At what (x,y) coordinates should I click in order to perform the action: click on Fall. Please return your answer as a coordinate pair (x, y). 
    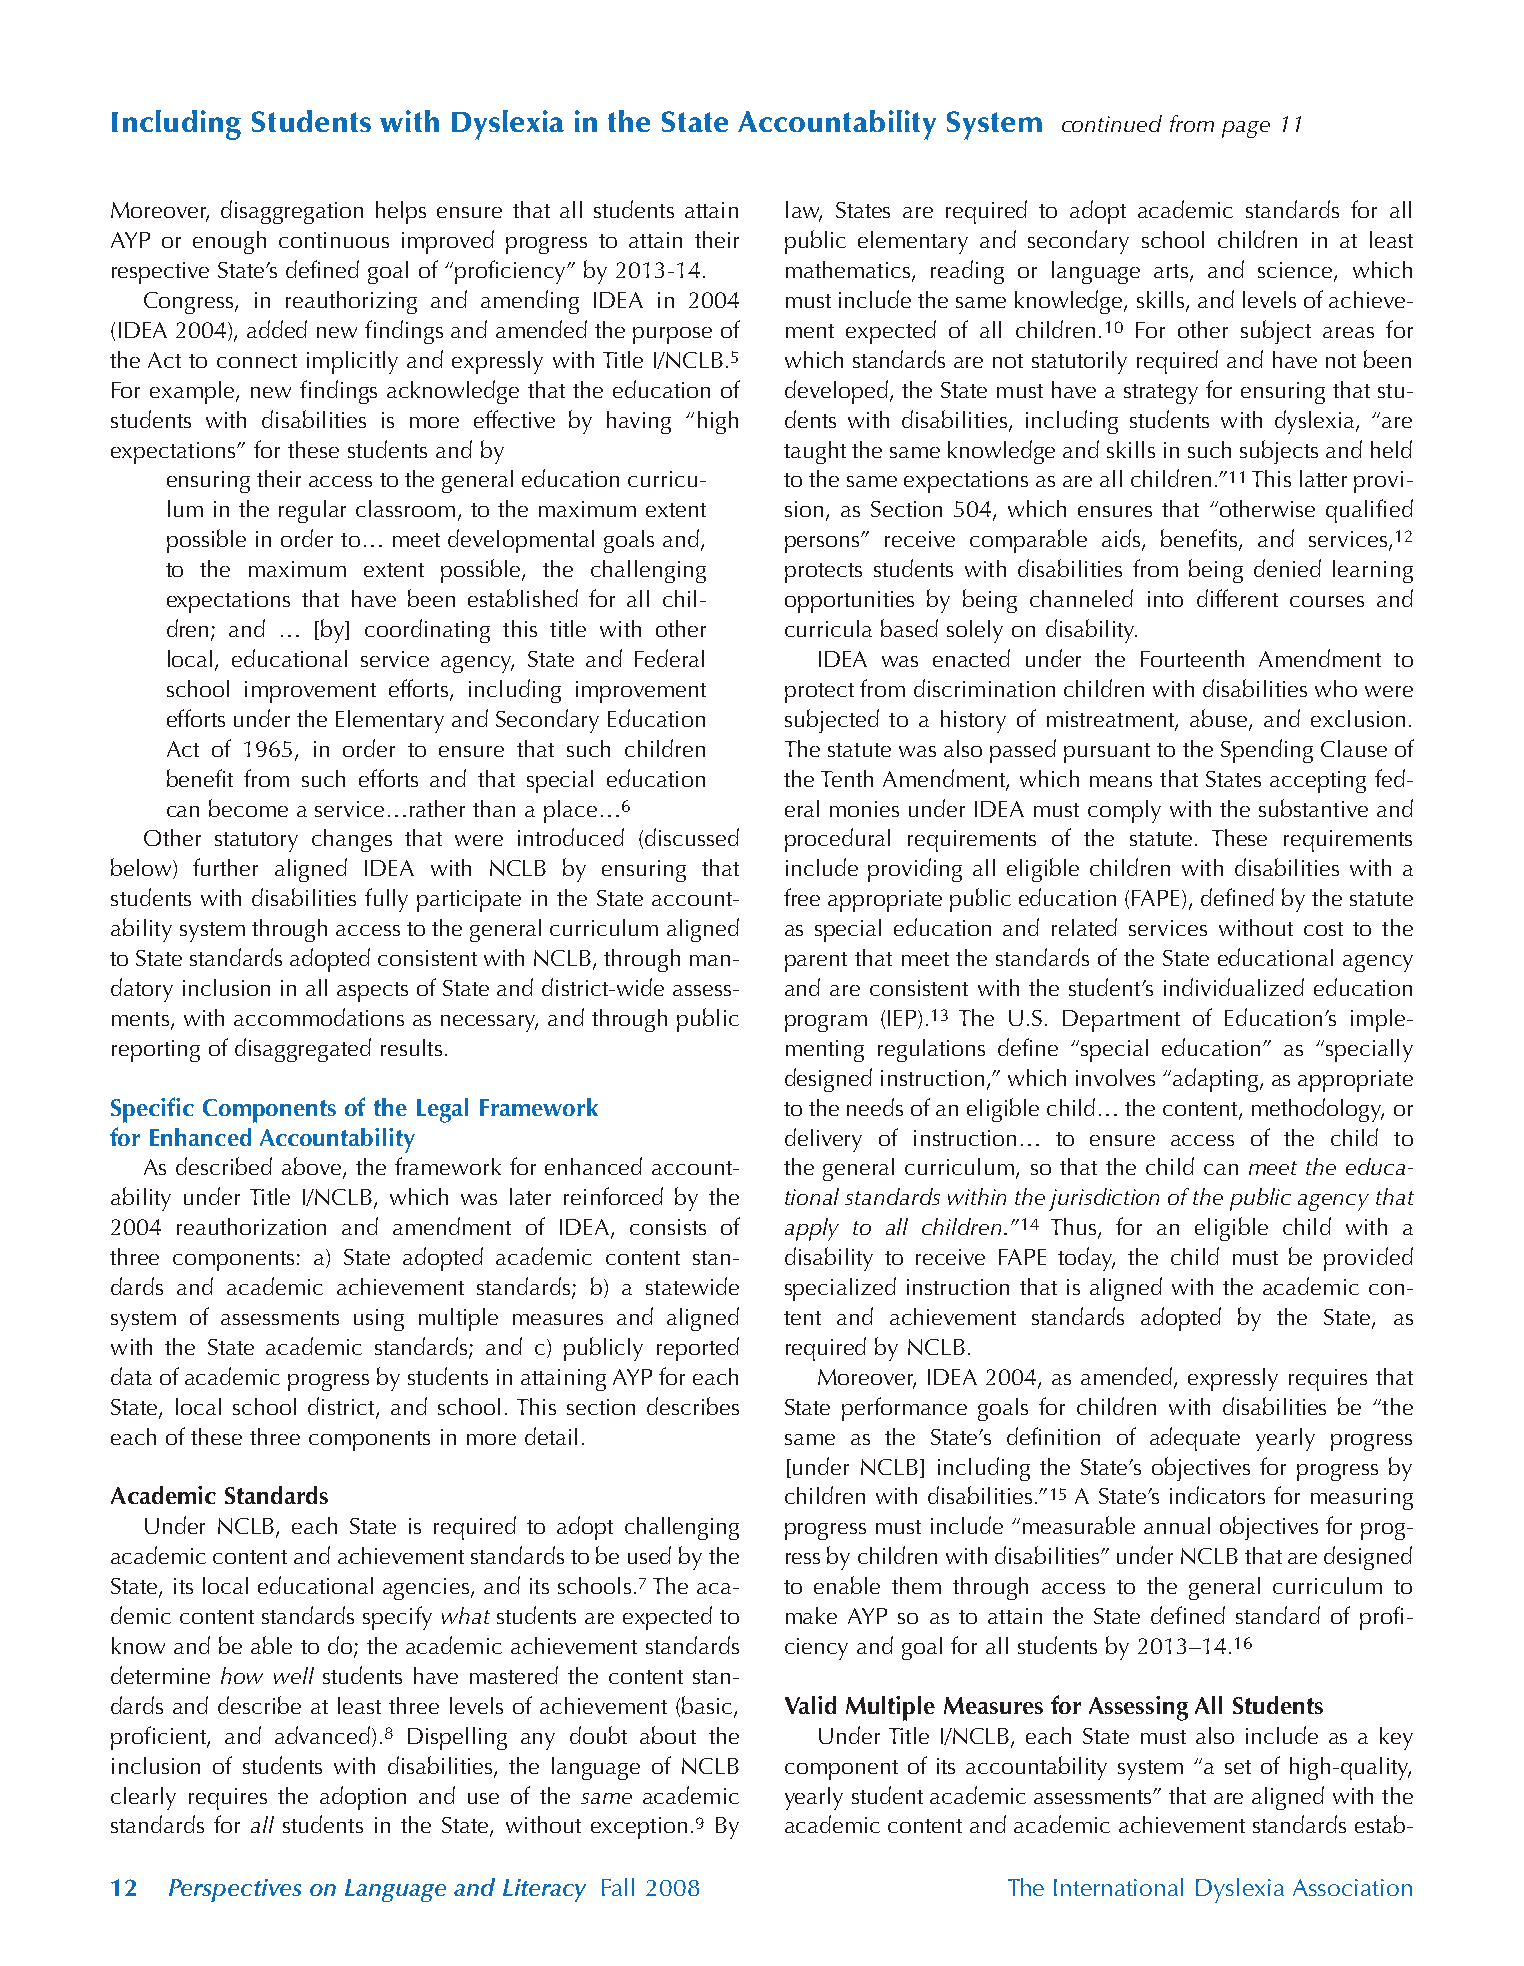
    Looking at the image, I should click on (618, 1887).
